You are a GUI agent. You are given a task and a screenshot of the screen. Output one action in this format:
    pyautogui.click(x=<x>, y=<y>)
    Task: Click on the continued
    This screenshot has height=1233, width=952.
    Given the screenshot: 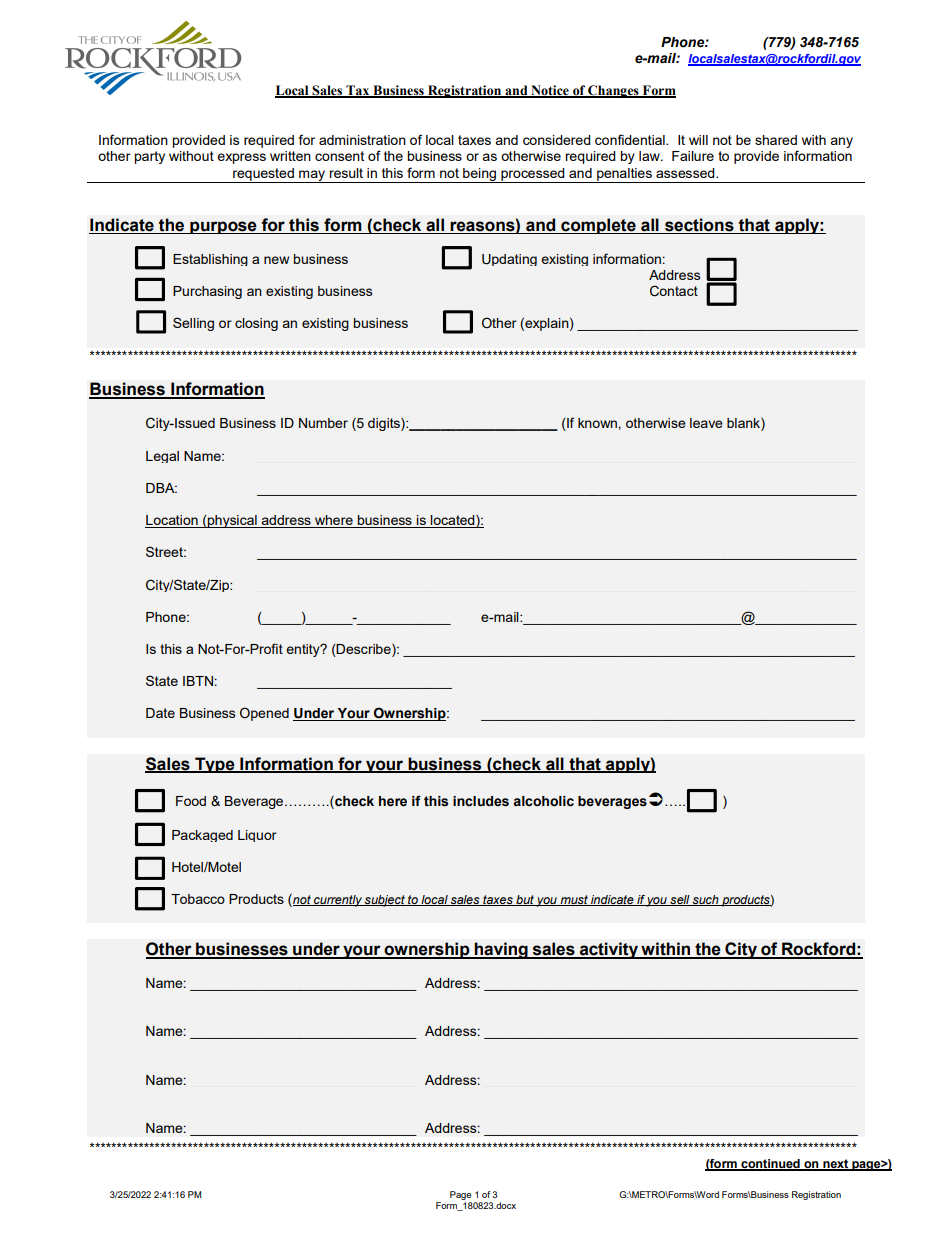 What is the action you would take?
    pyautogui.click(x=770, y=1165)
